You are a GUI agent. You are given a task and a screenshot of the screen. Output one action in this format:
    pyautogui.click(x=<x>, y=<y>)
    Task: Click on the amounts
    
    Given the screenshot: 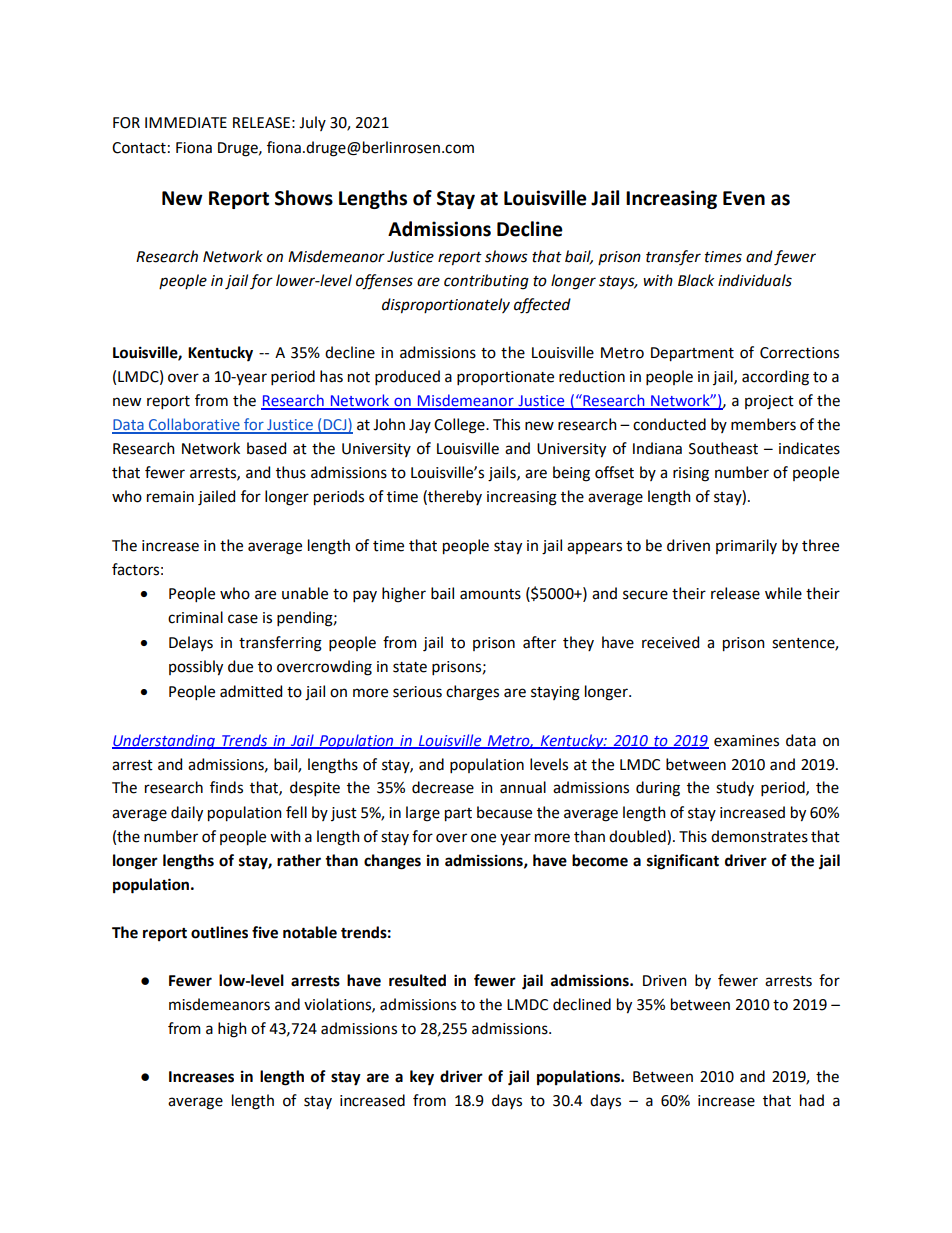 What is the action you would take?
    pyautogui.click(x=490, y=594)
